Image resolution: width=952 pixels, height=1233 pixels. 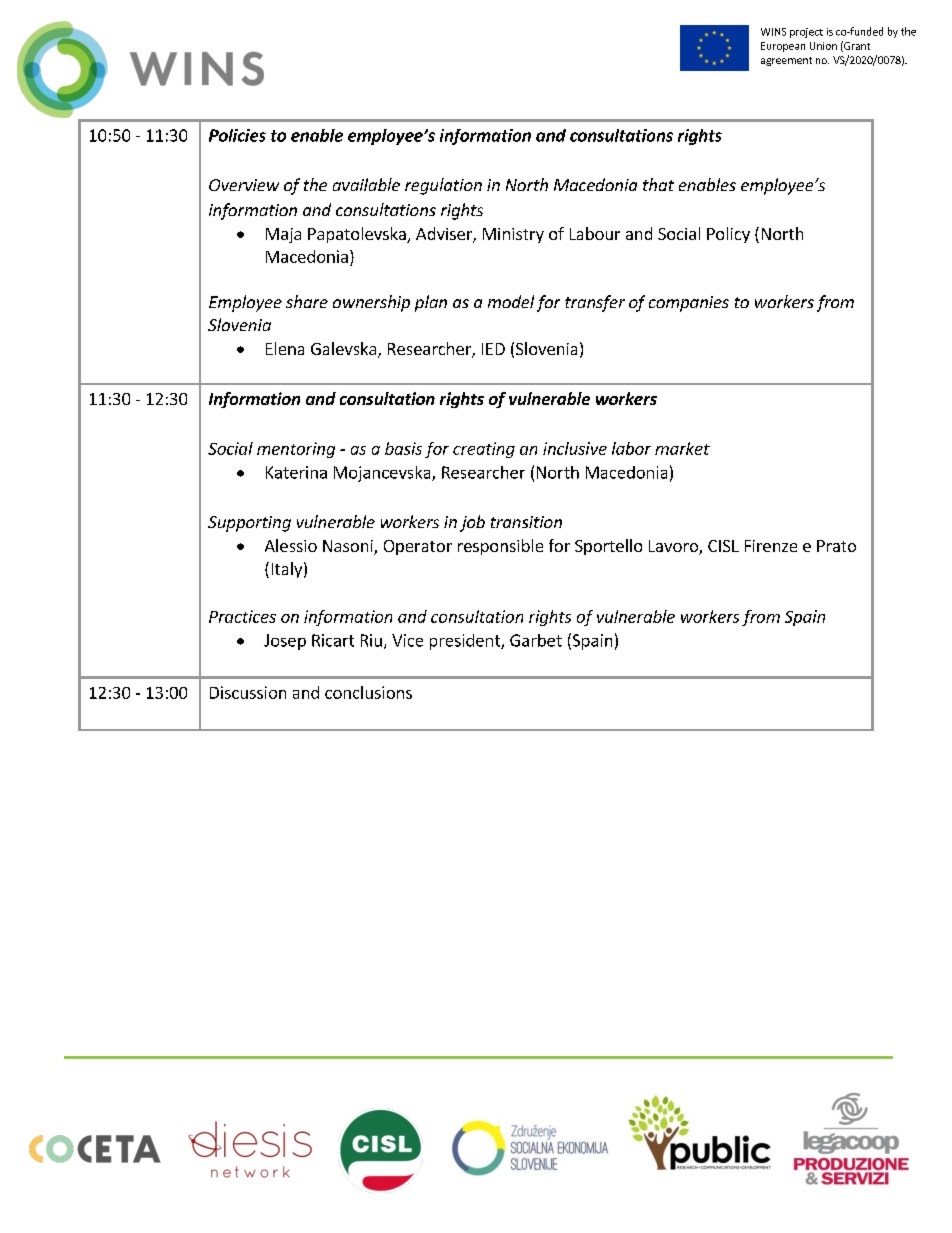 I want to click on Alessio, so click(x=291, y=545).
